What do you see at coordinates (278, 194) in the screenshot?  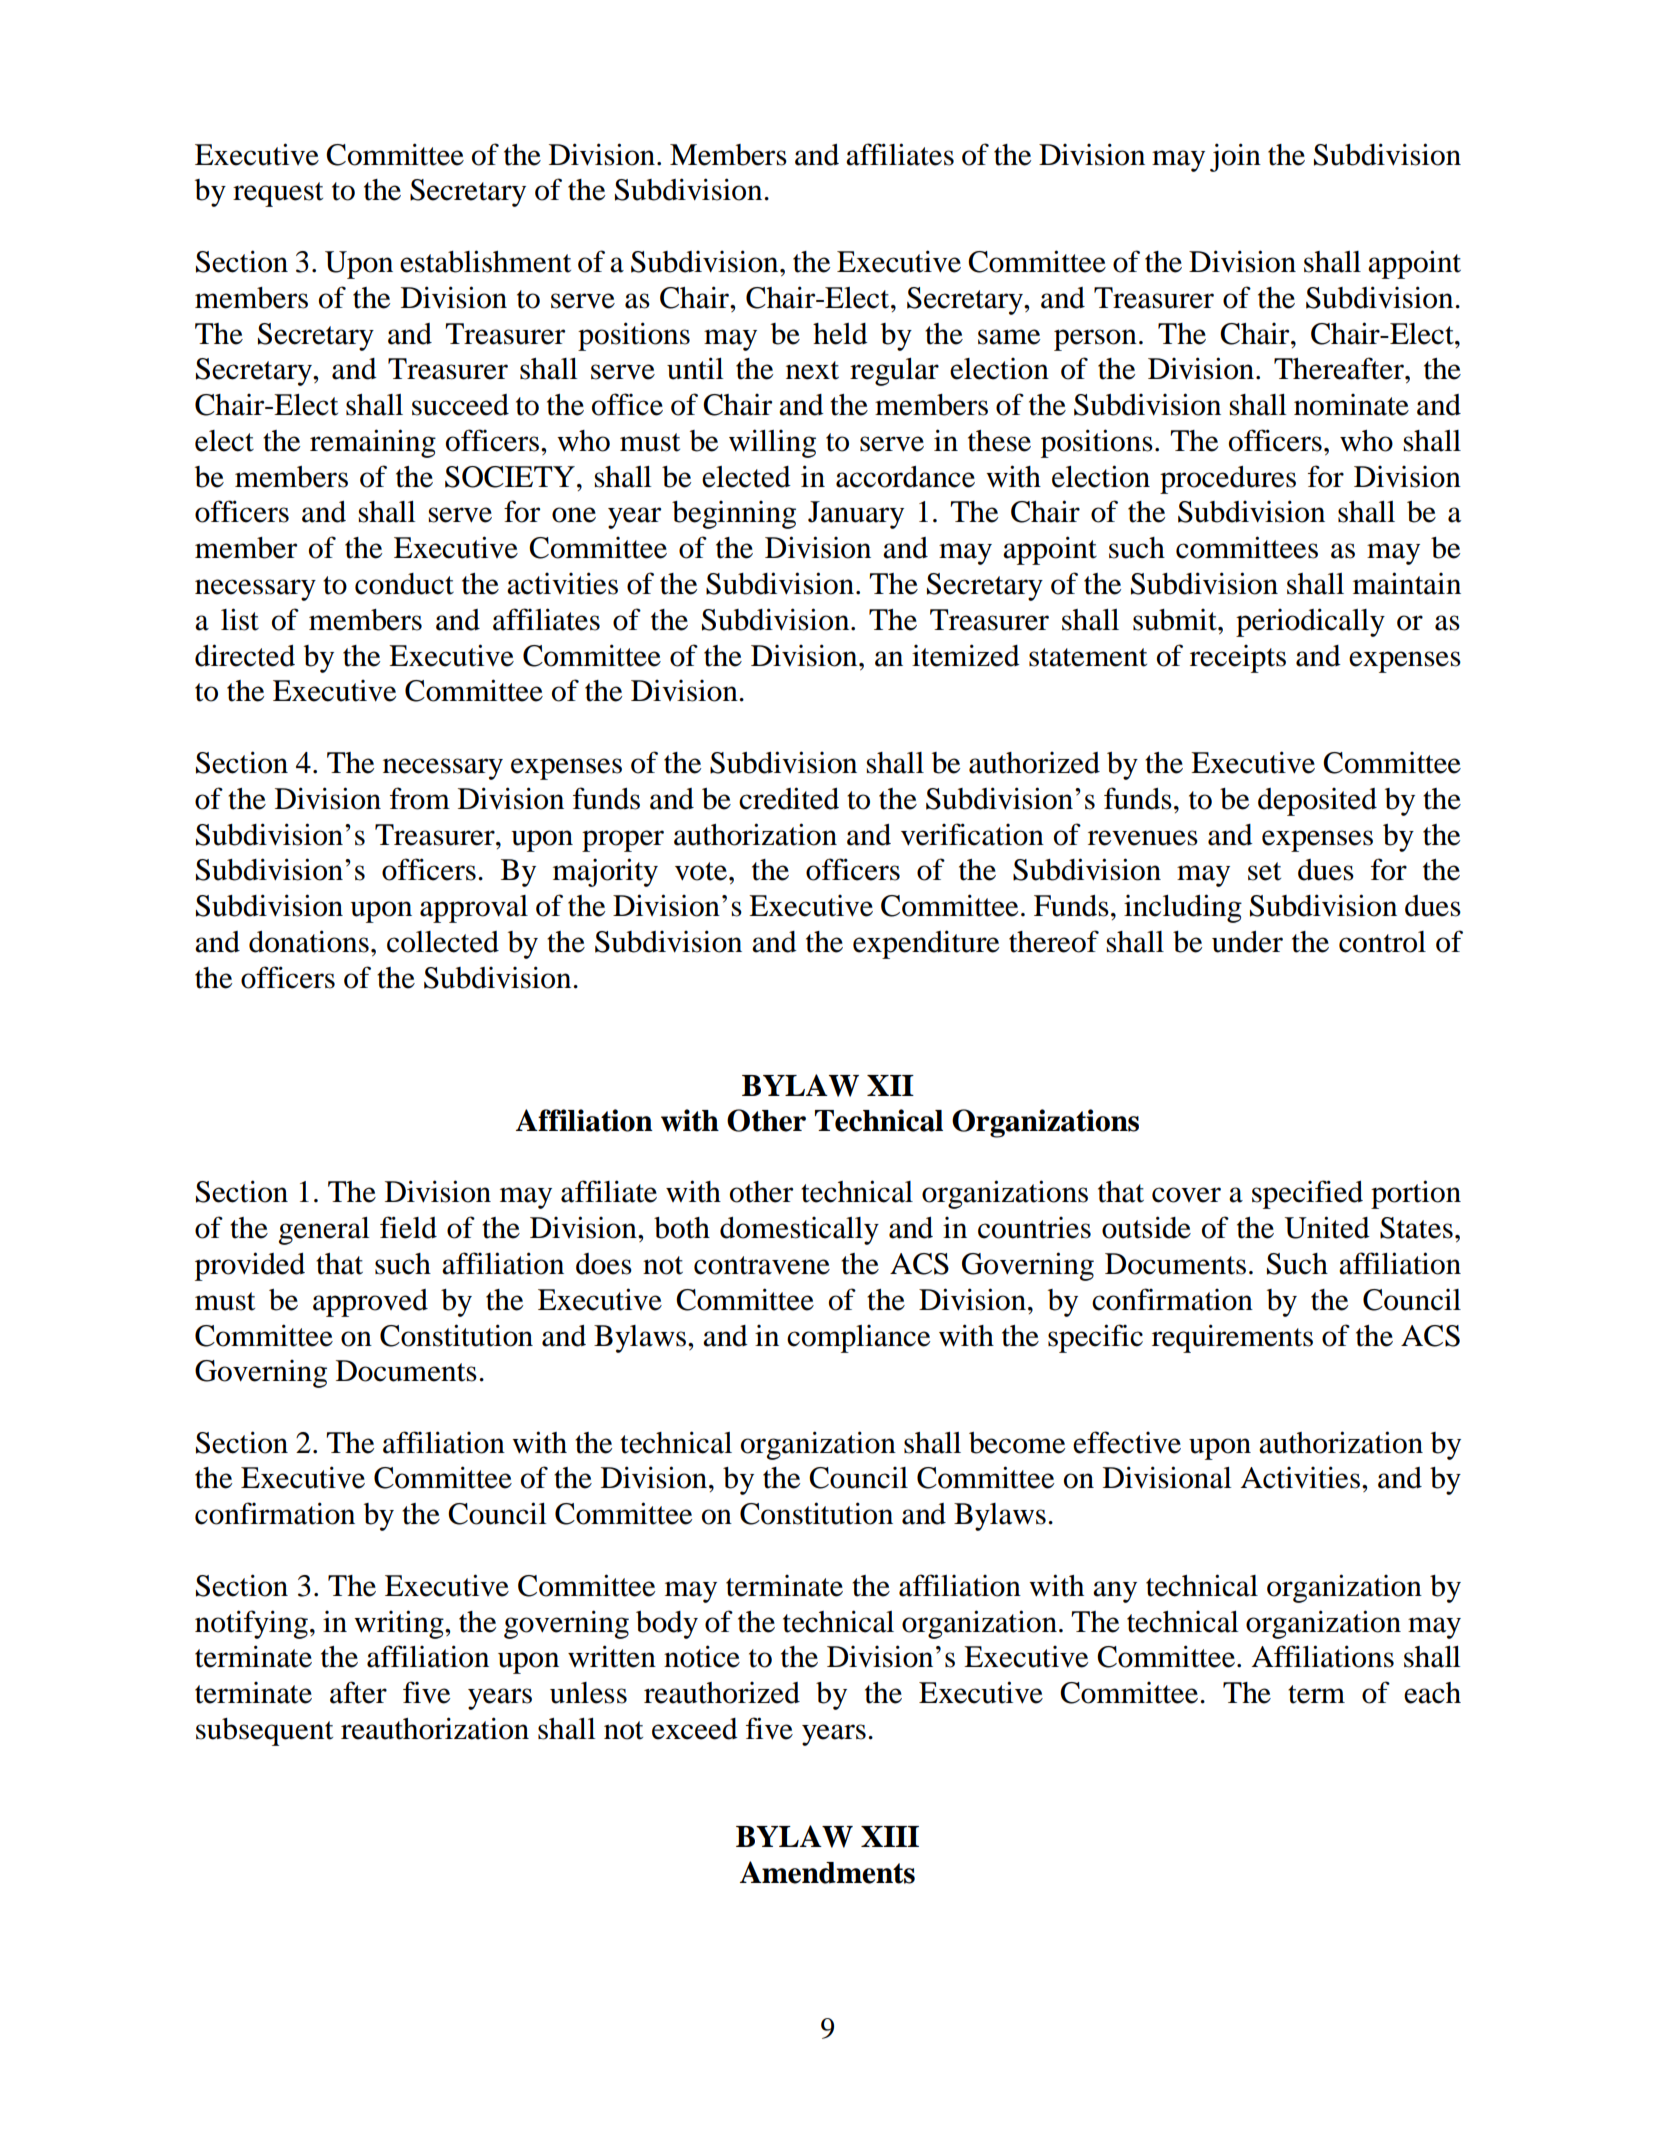 I see `request` at bounding box center [278, 194].
